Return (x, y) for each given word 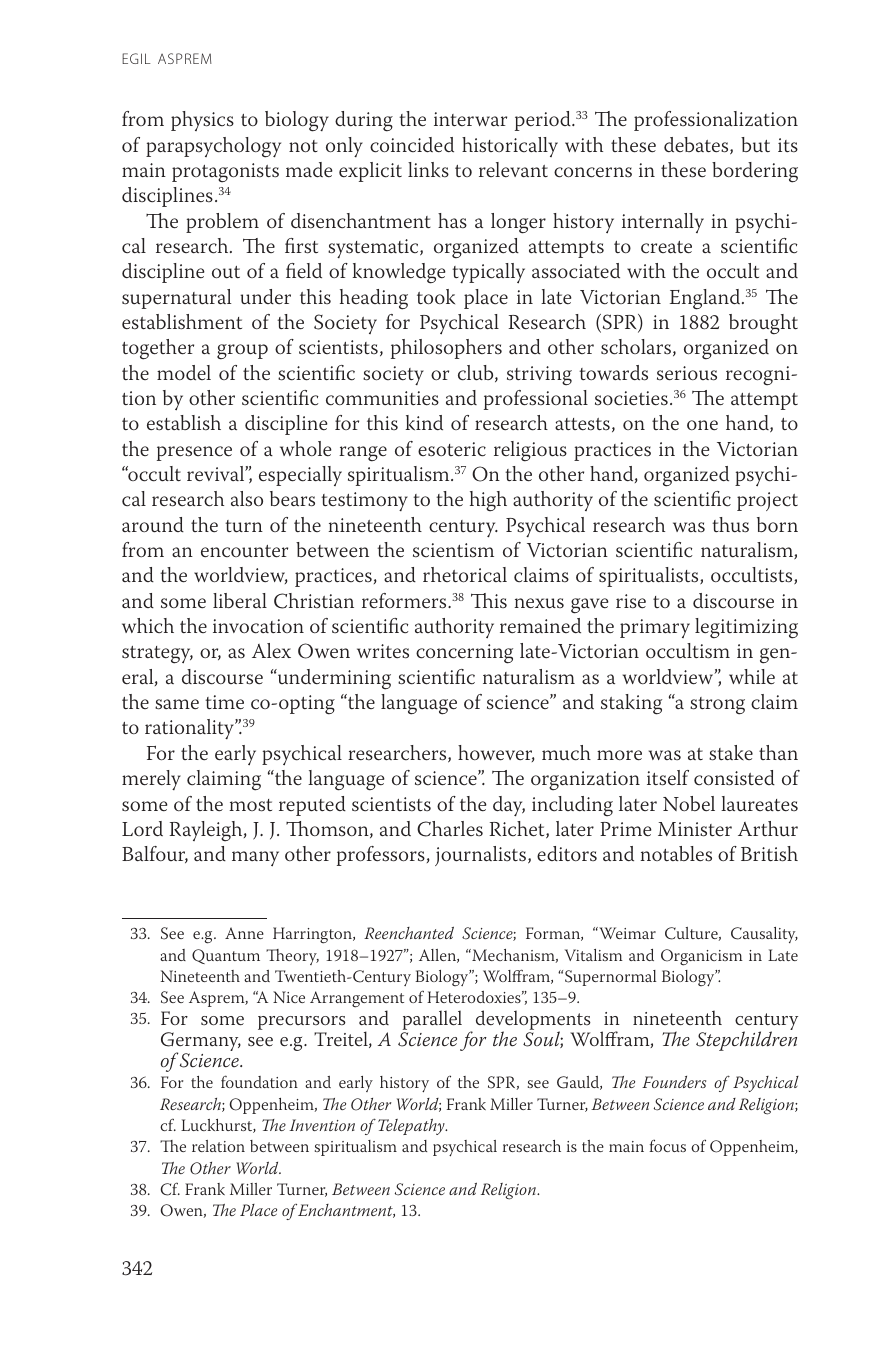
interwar (470, 119)
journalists (482, 856)
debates (697, 146)
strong (717, 706)
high (488, 501)
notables (676, 854)
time (224, 702)
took (436, 297)
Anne (244, 933)
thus (730, 525)
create (666, 247)
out (226, 272)
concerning (464, 654)
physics (202, 121)
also (247, 499)
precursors (302, 1023)
